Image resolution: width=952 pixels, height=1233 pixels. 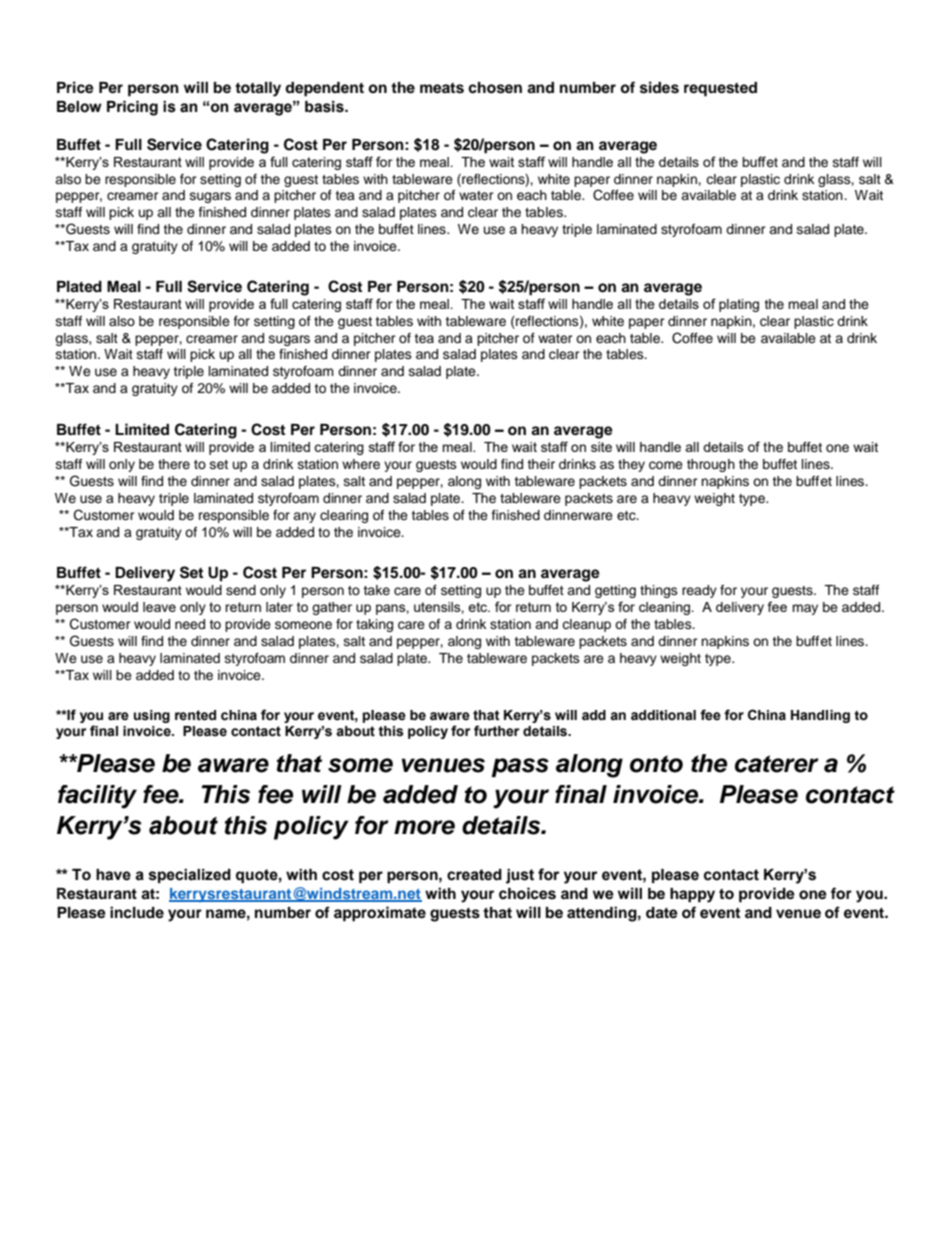 I want to click on any, so click(x=304, y=517).
